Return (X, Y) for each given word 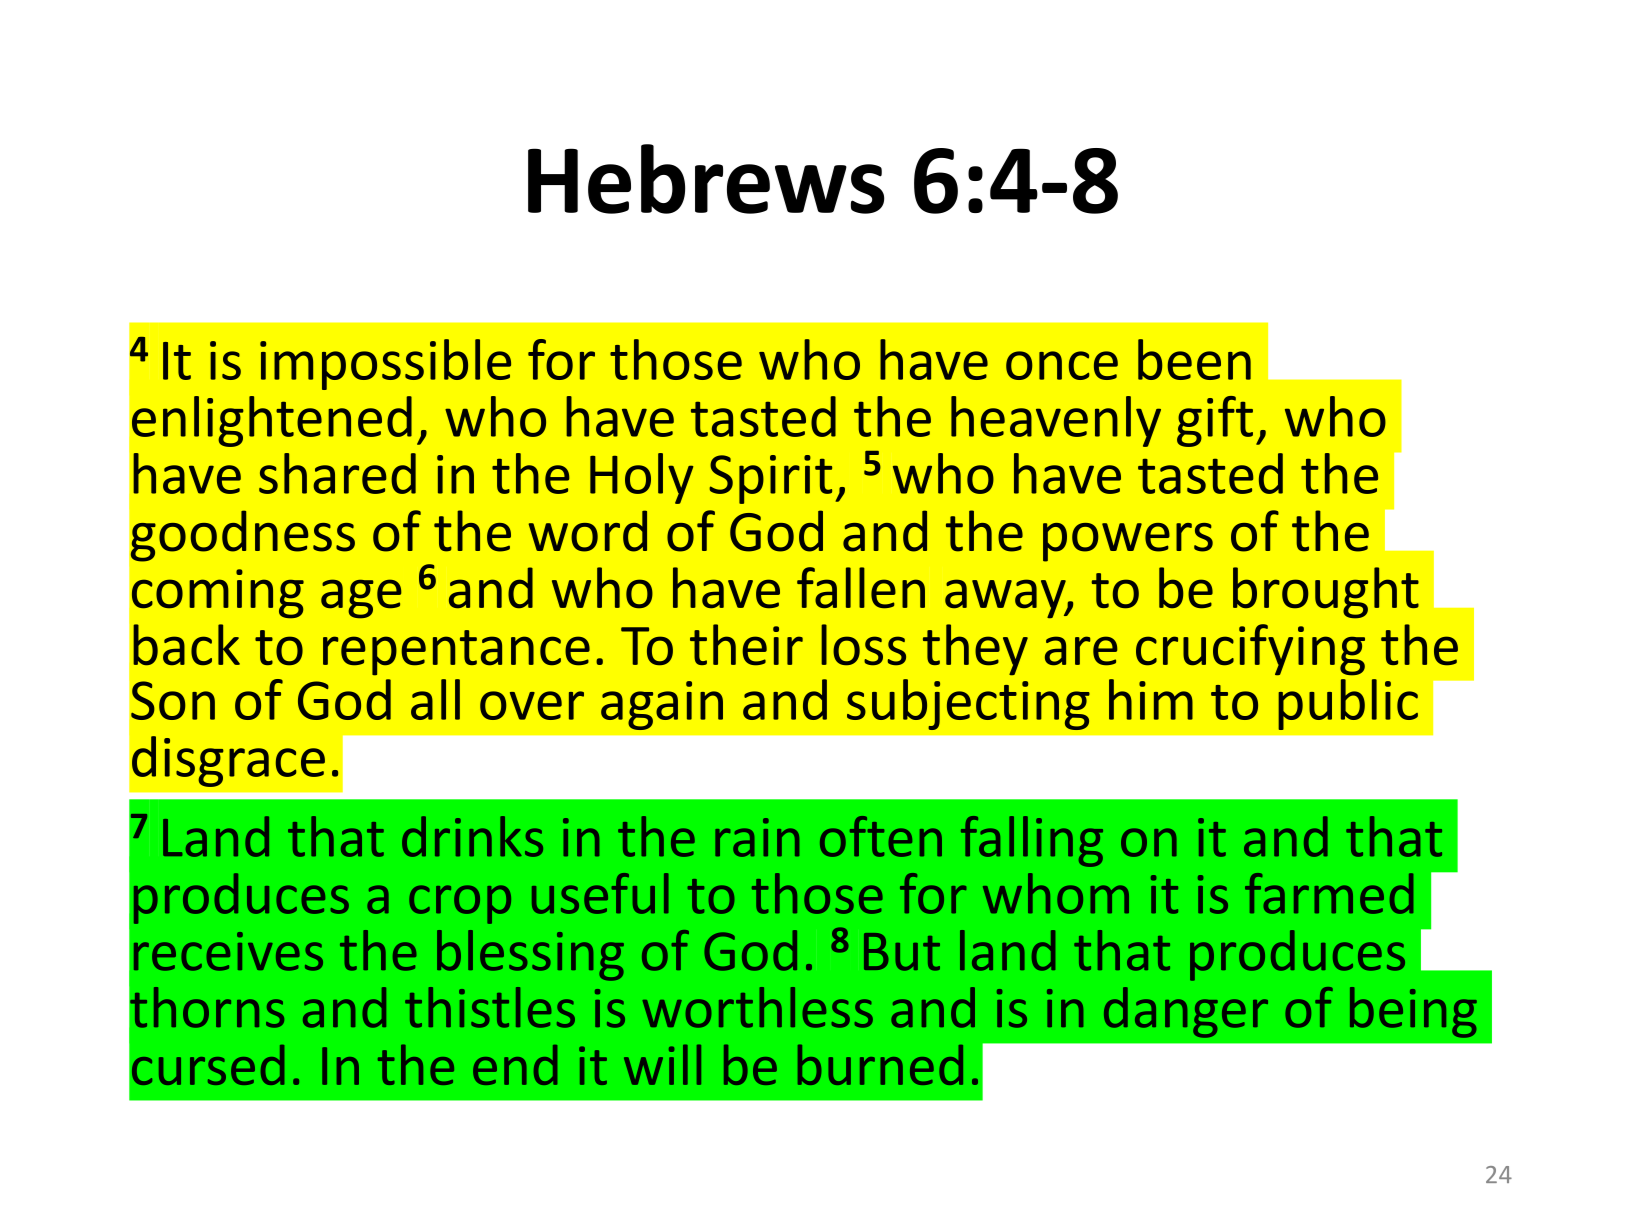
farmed (1329, 893)
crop (460, 904)
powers (1128, 542)
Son (173, 700)
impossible (385, 364)
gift (1215, 421)
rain (757, 837)
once (1062, 365)
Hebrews (706, 179)
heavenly (1056, 421)
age (361, 599)
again (662, 705)
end (515, 1065)
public (1348, 704)
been (1194, 359)
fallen (861, 588)
